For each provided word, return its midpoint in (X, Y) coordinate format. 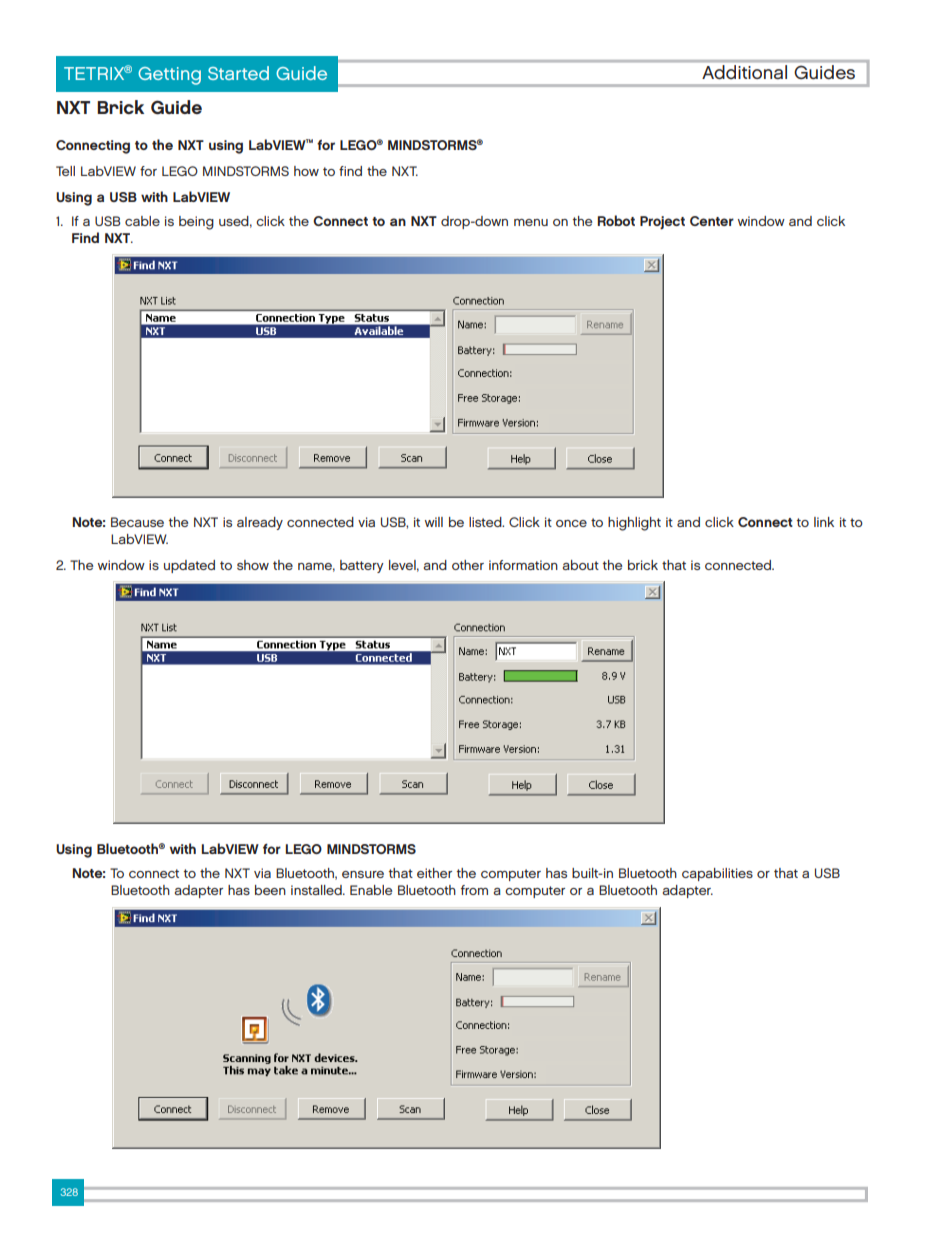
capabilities (717, 874)
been (270, 890)
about (581, 565)
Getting (169, 76)
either (434, 873)
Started (238, 73)
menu (531, 222)
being (196, 223)
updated (189, 566)
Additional (744, 72)
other (468, 565)
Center (712, 221)
